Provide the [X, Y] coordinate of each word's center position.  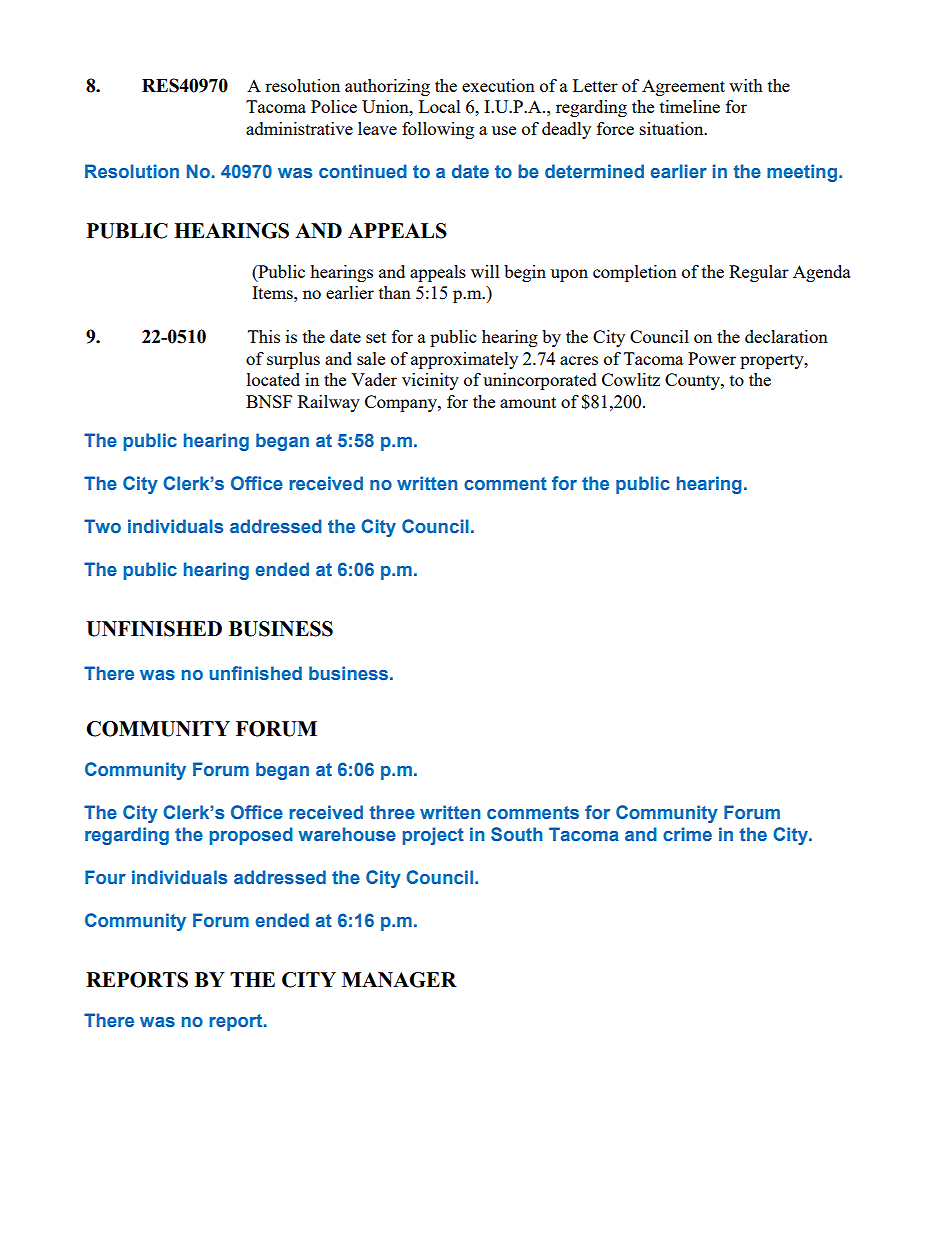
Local [440, 106]
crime [687, 834]
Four [105, 877]
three [392, 812]
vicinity [430, 381]
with [746, 85]
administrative [299, 128]
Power [712, 358]
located [273, 379]
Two [102, 526]
